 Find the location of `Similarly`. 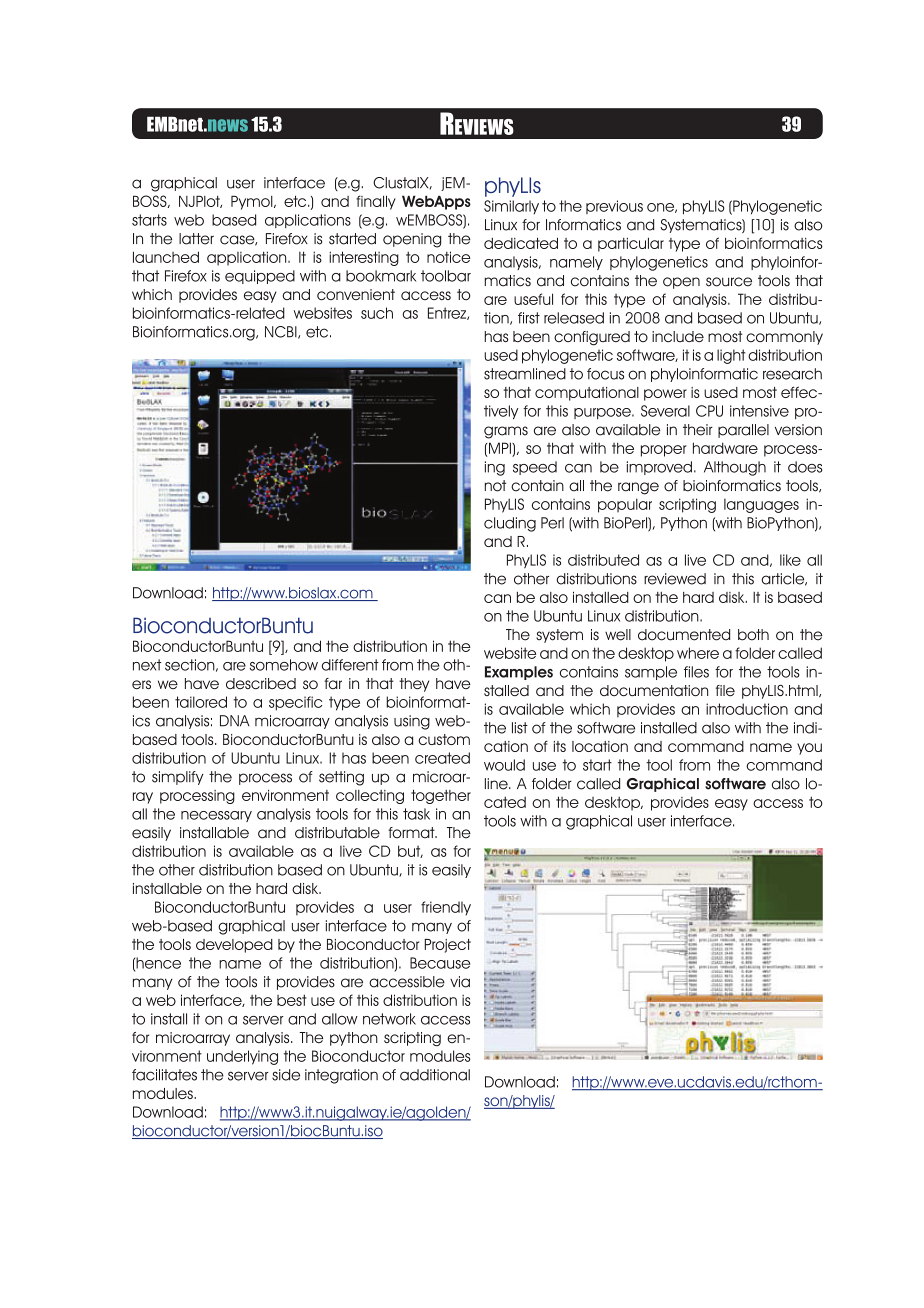

Similarly is located at coordinates (511, 207).
